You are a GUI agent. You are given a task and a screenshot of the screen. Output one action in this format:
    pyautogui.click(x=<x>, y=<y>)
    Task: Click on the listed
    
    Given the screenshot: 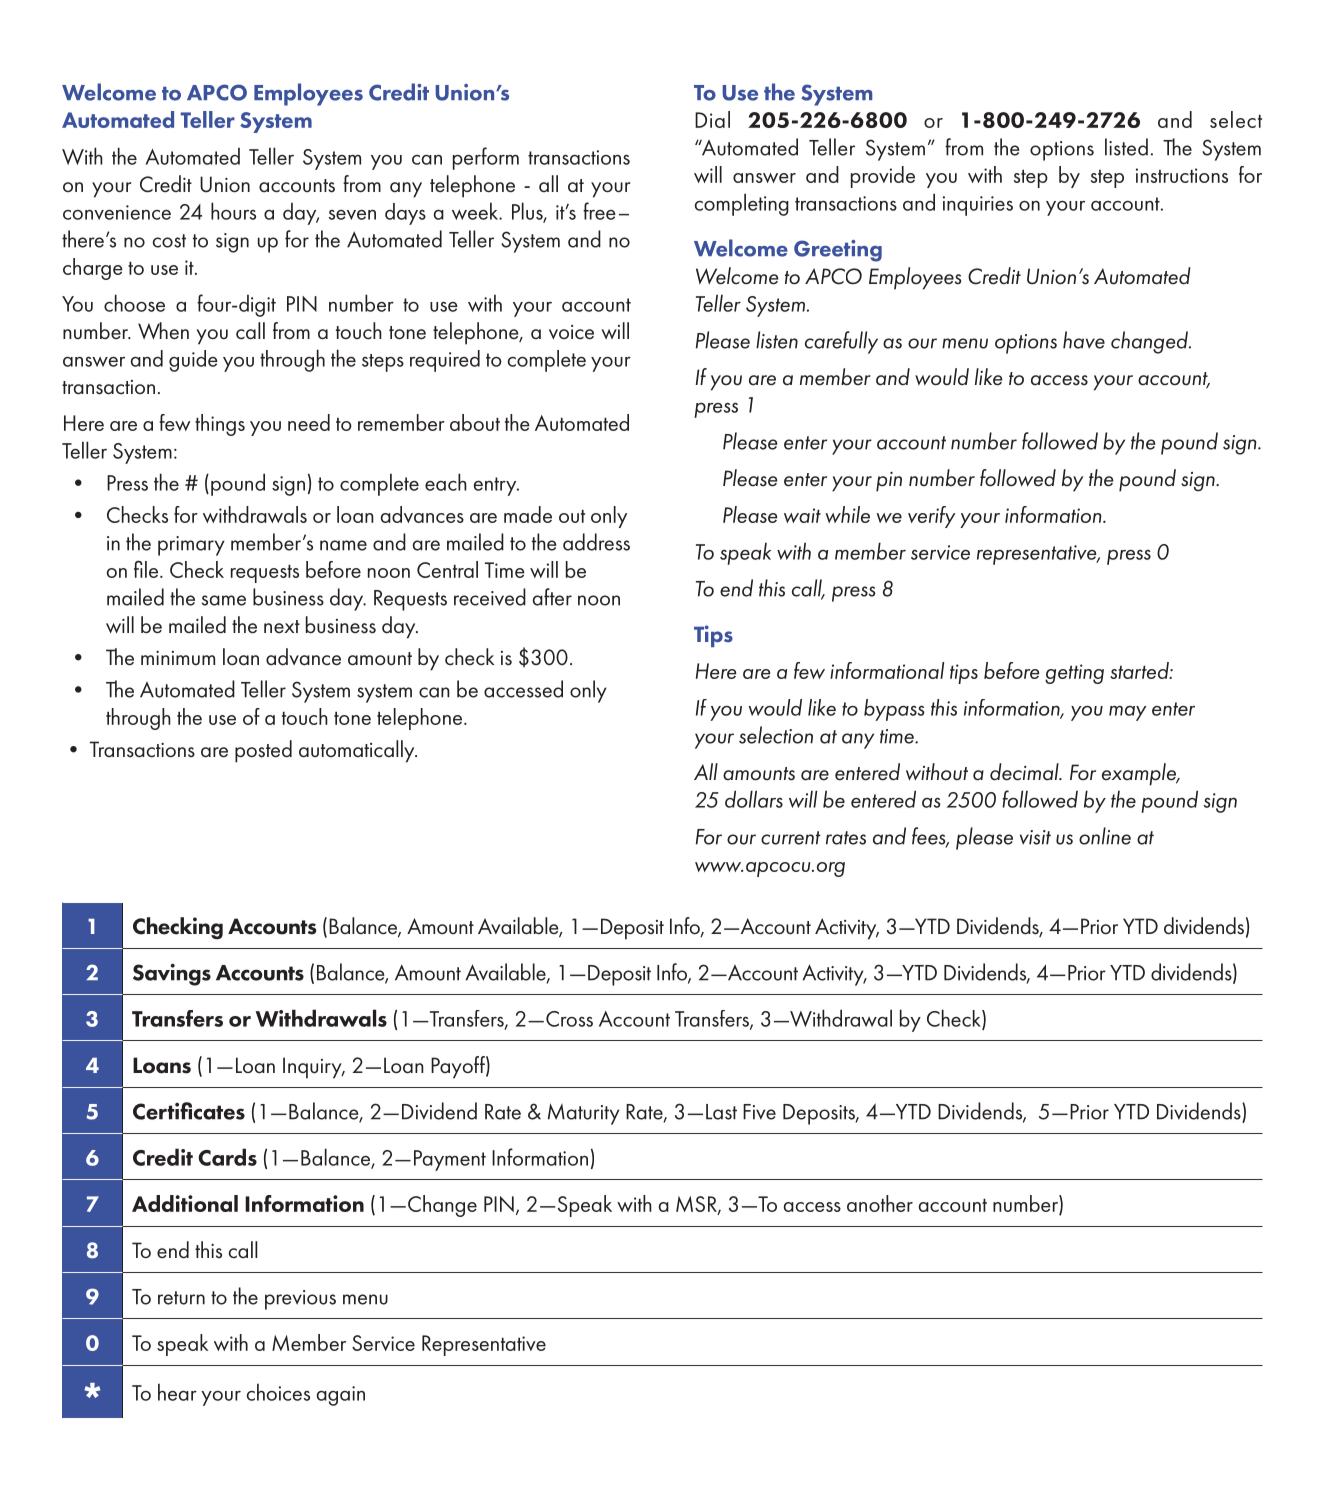 What is the action you would take?
    pyautogui.click(x=1126, y=147)
